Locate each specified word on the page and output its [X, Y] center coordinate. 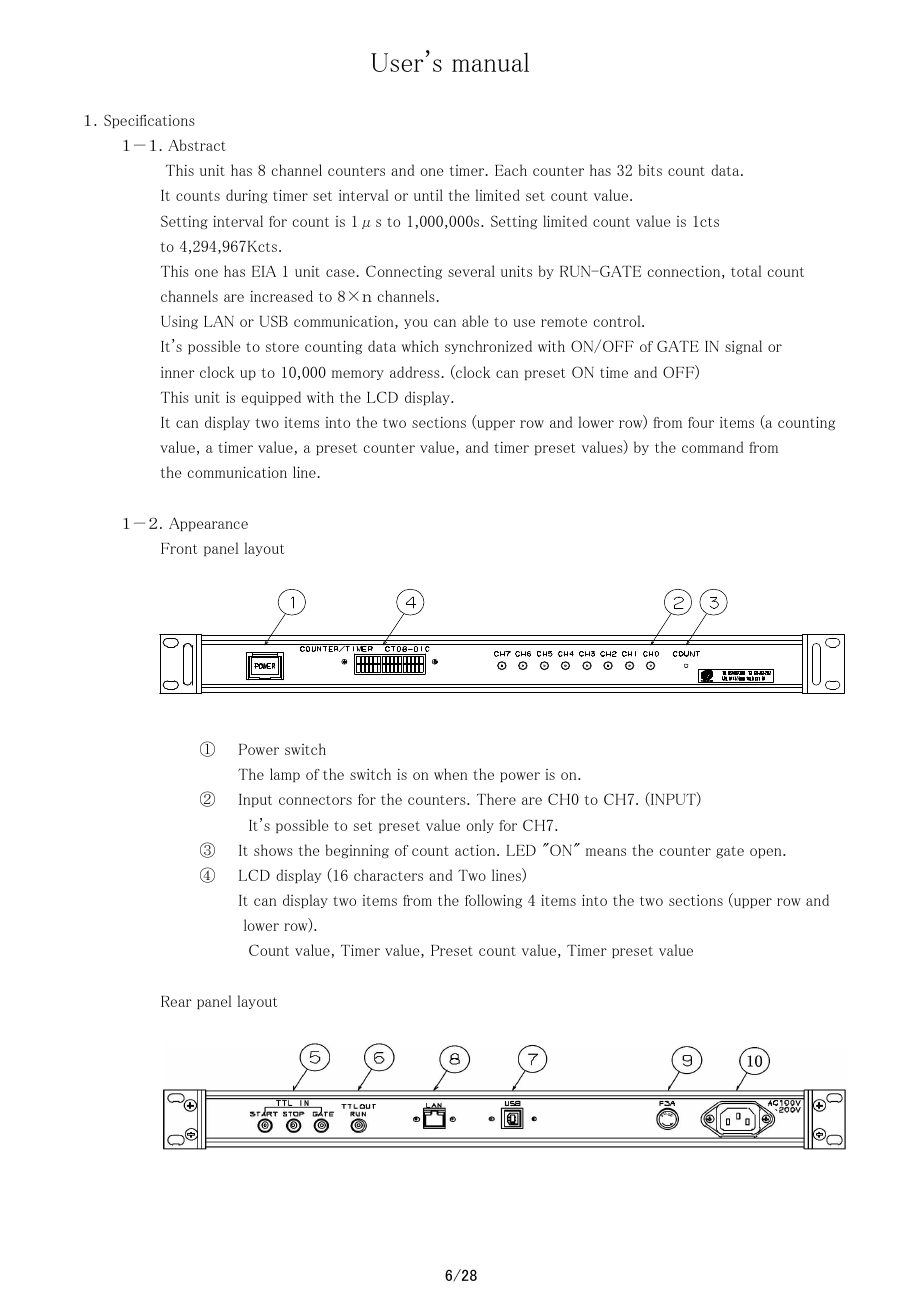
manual [490, 62]
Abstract [197, 145]
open [767, 853]
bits [650, 170]
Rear [176, 1001]
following [493, 901]
